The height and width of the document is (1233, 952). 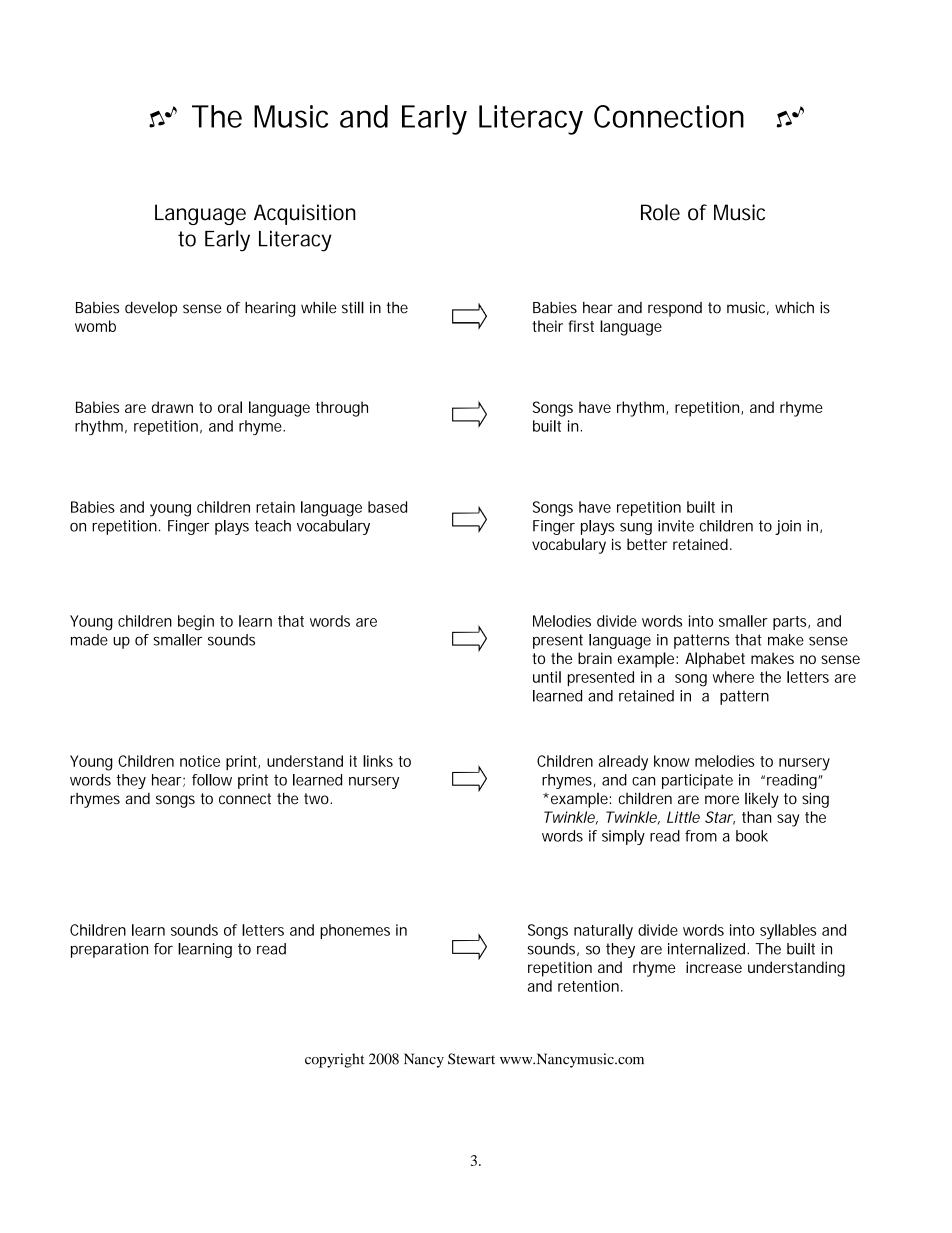 What do you see at coordinates (163, 949) in the document?
I see `for` at bounding box center [163, 949].
